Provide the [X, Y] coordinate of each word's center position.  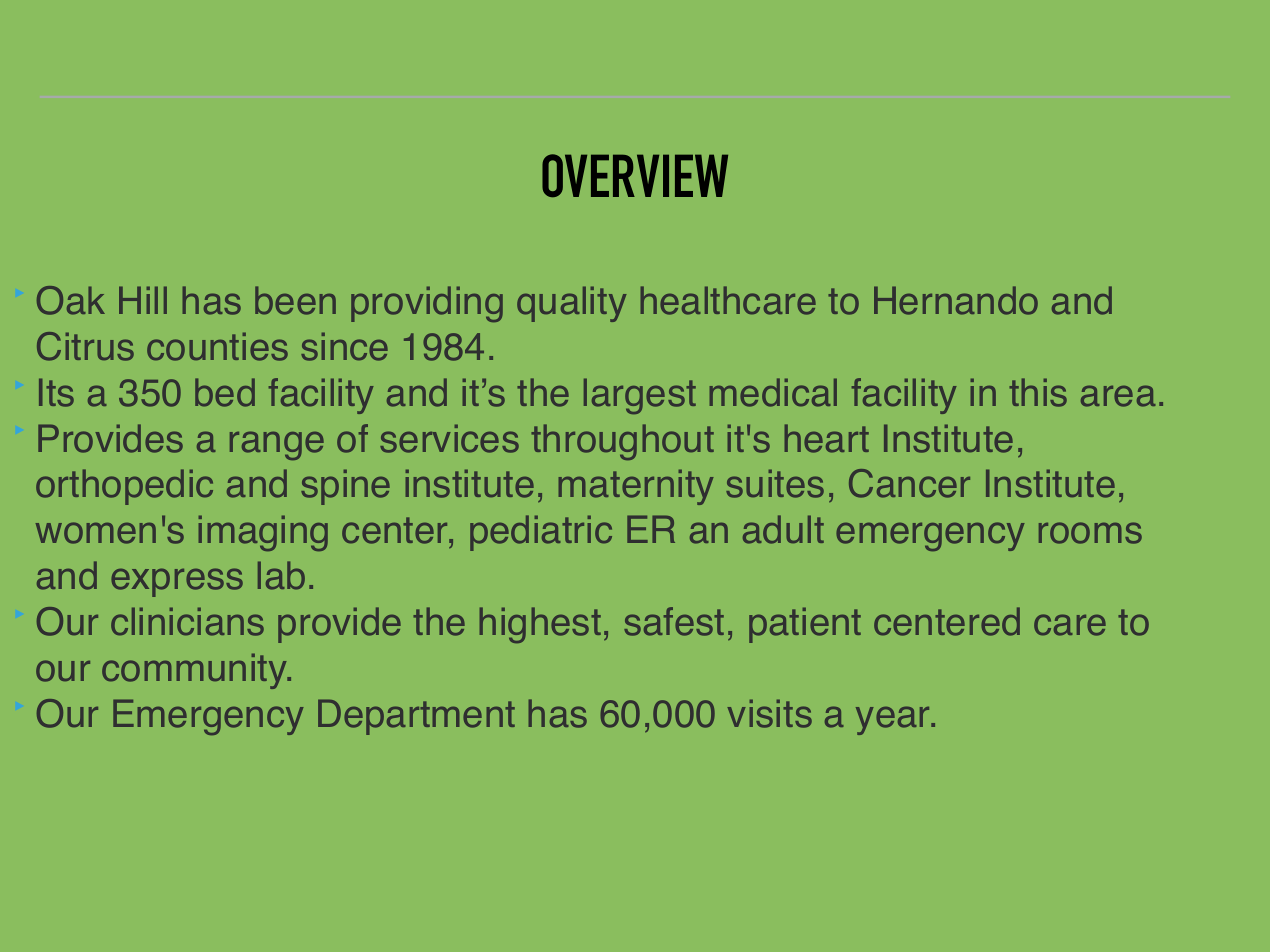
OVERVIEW [635, 175]
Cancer [909, 483]
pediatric [541, 533]
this [1038, 392]
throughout [622, 442]
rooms [1090, 533]
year [894, 720]
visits [769, 713]
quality [572, 304]
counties [217, 346]
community [196, 671]
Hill [143, 300]
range [277, 445]
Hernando [956, 300]
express [177, 582]
